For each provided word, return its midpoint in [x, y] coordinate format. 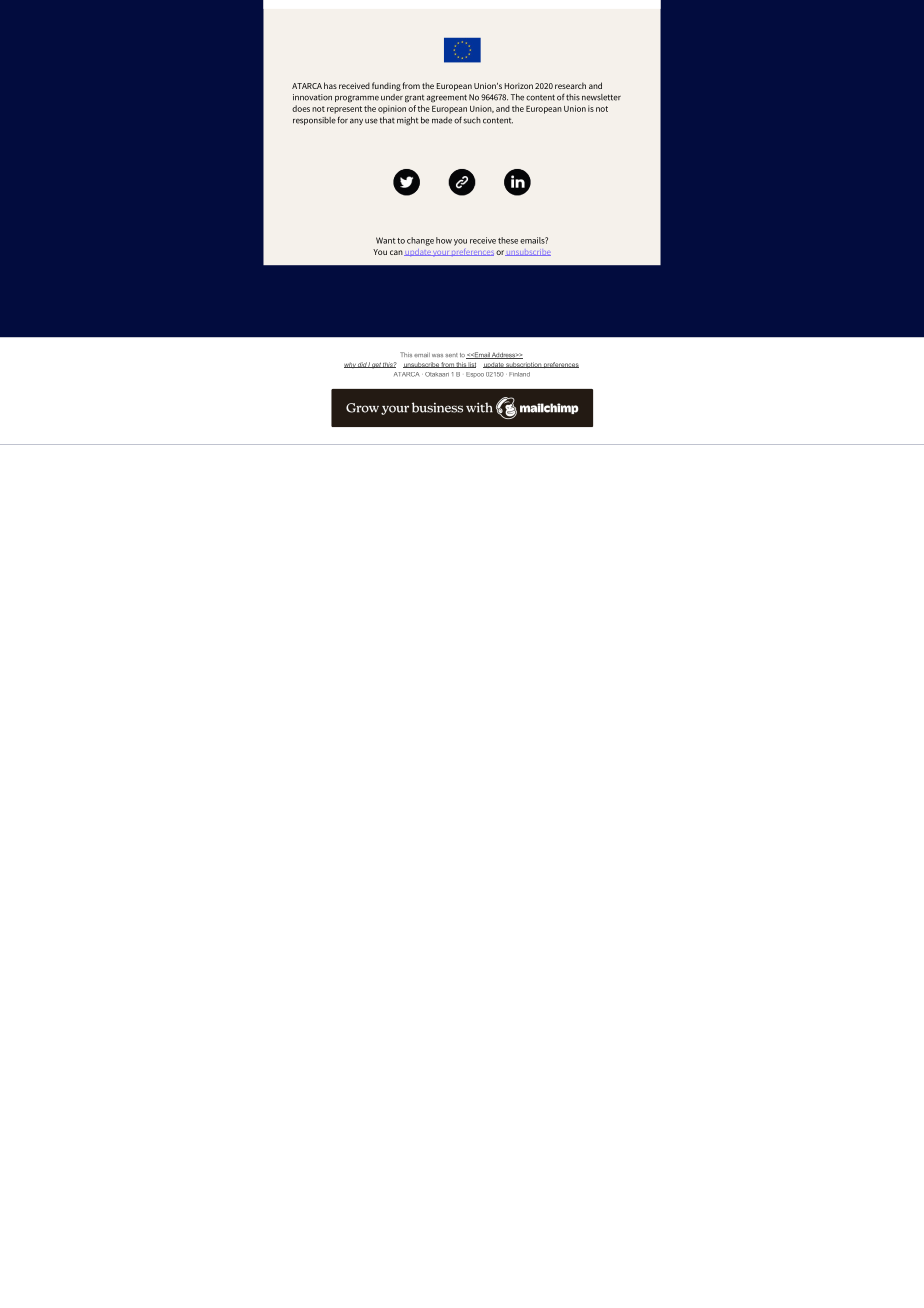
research [570, 85]
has [330, 85]
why [351, 365]
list [471, 365]
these [508, 240]
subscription [523, 365]
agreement [447, 98]
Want [385, 240]
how [444, 240]
